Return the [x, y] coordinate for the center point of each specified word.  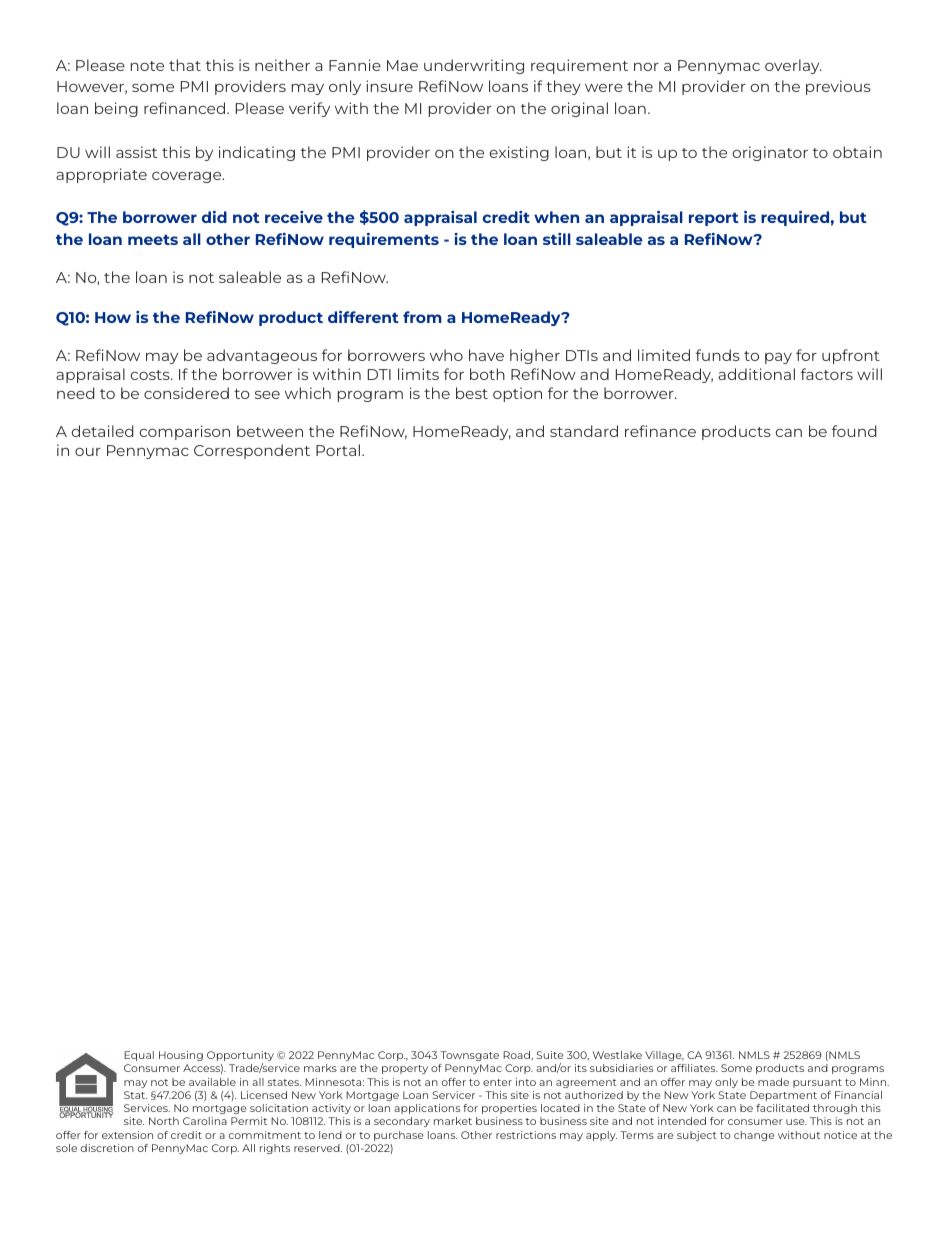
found [854, 431]
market [453, 1121]
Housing [181, 1056]
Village [664, 1056]
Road [517, 1055]
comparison [185, 432]
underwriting [474, 66]
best [472, 393]
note [147, 66]
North [164, 1121]
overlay [793, 66]
